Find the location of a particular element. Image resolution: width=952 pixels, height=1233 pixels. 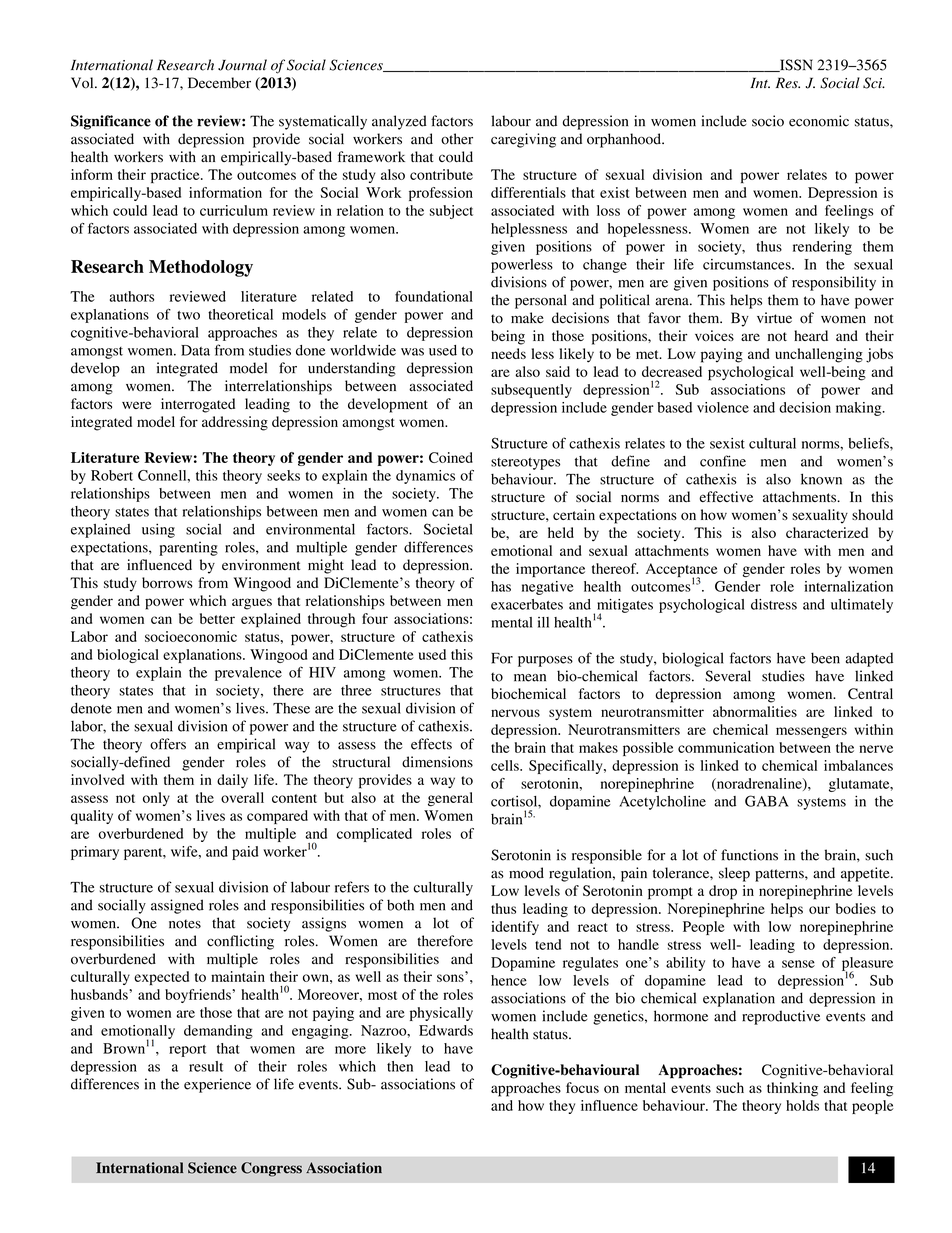

general is located at coordinates (450, 799).
